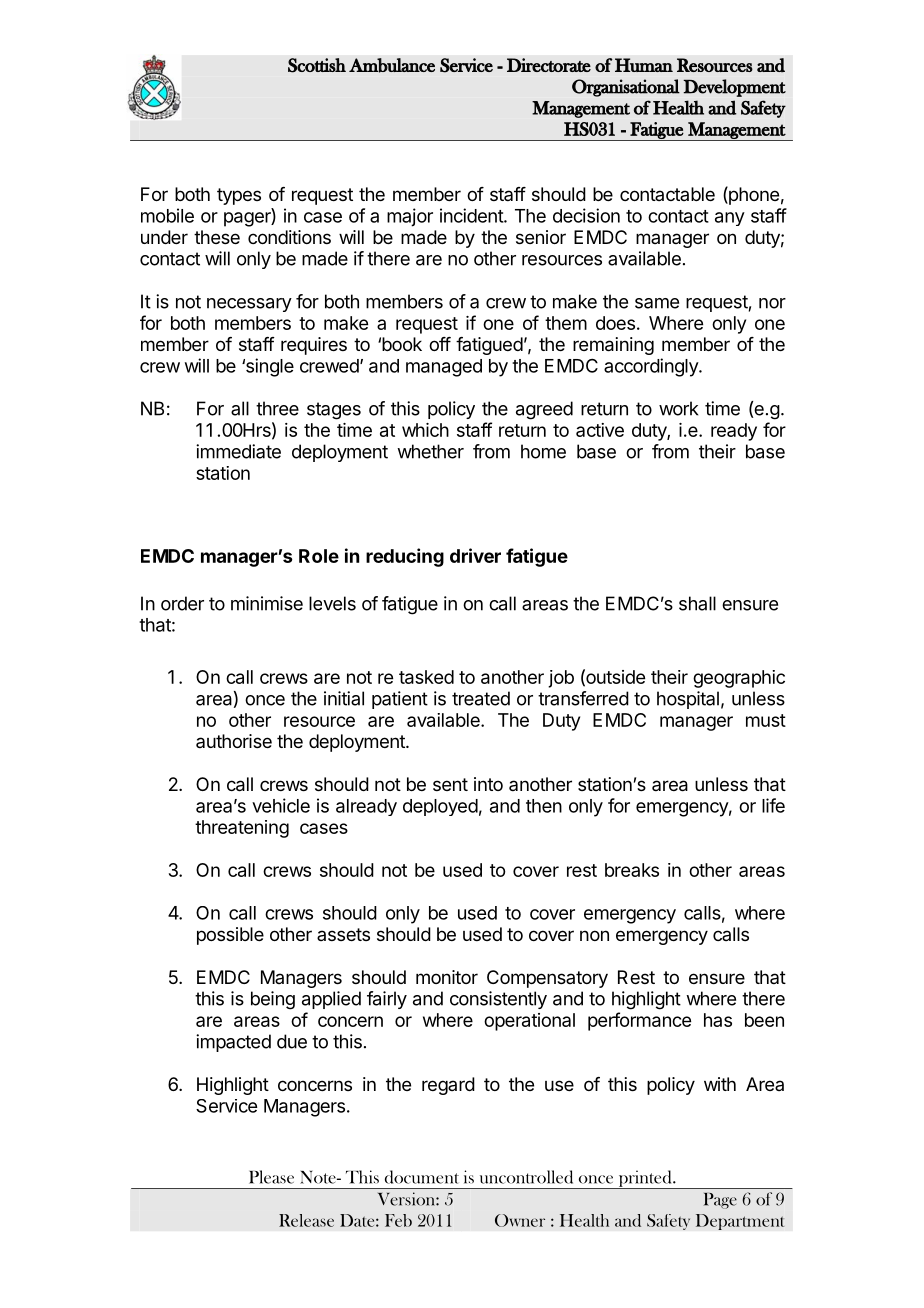 The height and width of the screenshot is (1308, 924). What do you see at coordinates (734, 88) in the screenshot?
I see `Development` at bounding box center [734, 88].
